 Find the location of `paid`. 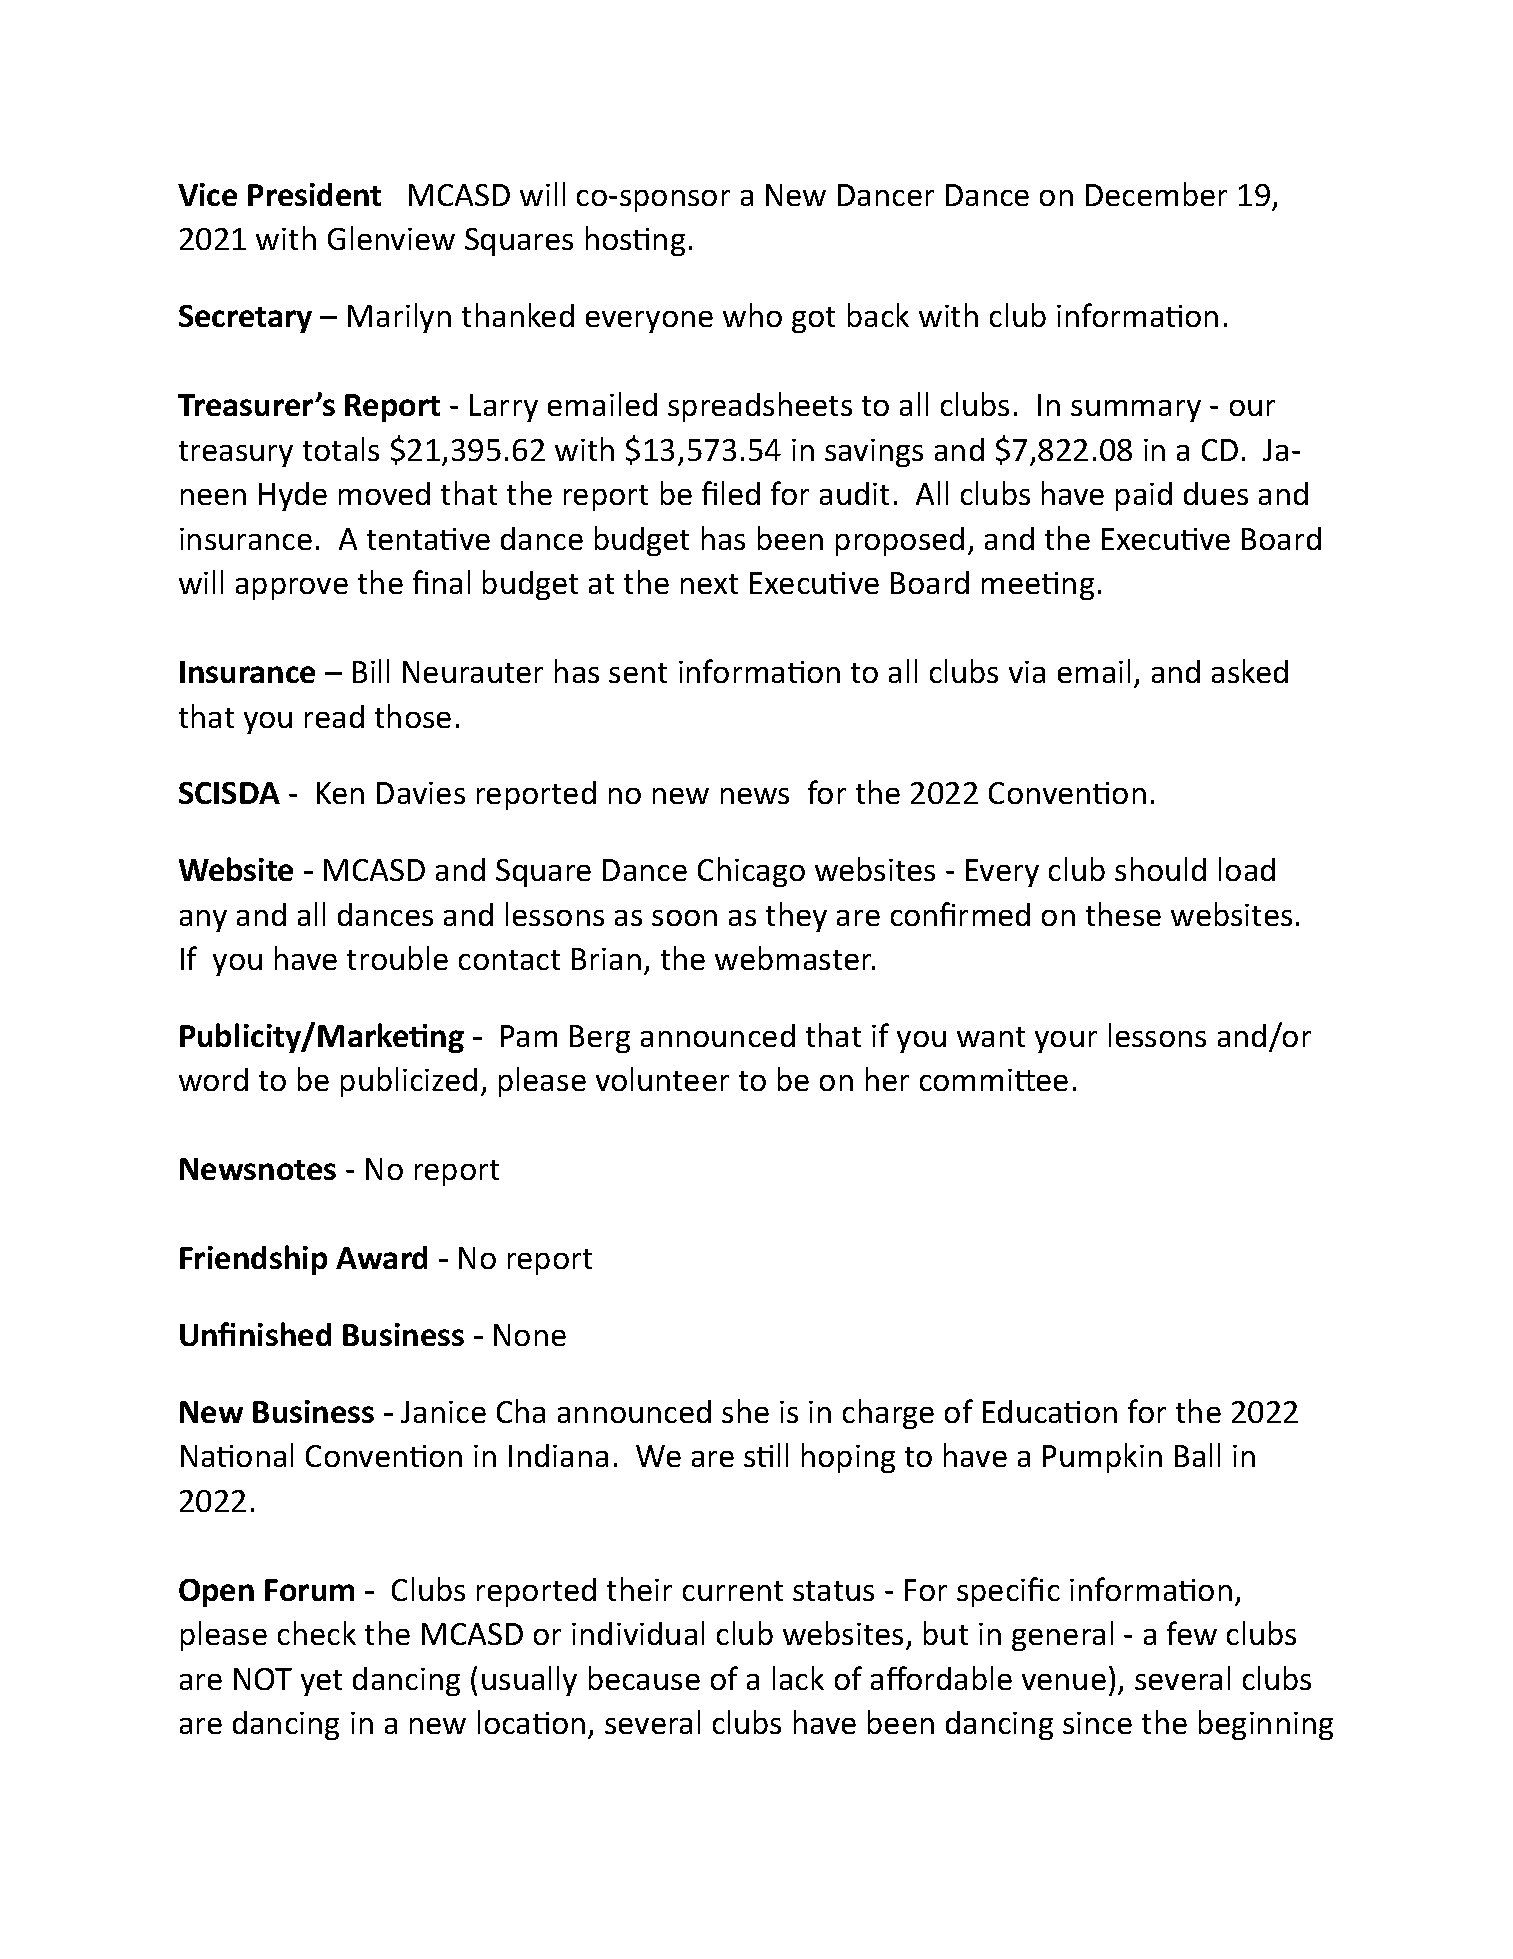

paid is located at coordinates (1144, 496).
